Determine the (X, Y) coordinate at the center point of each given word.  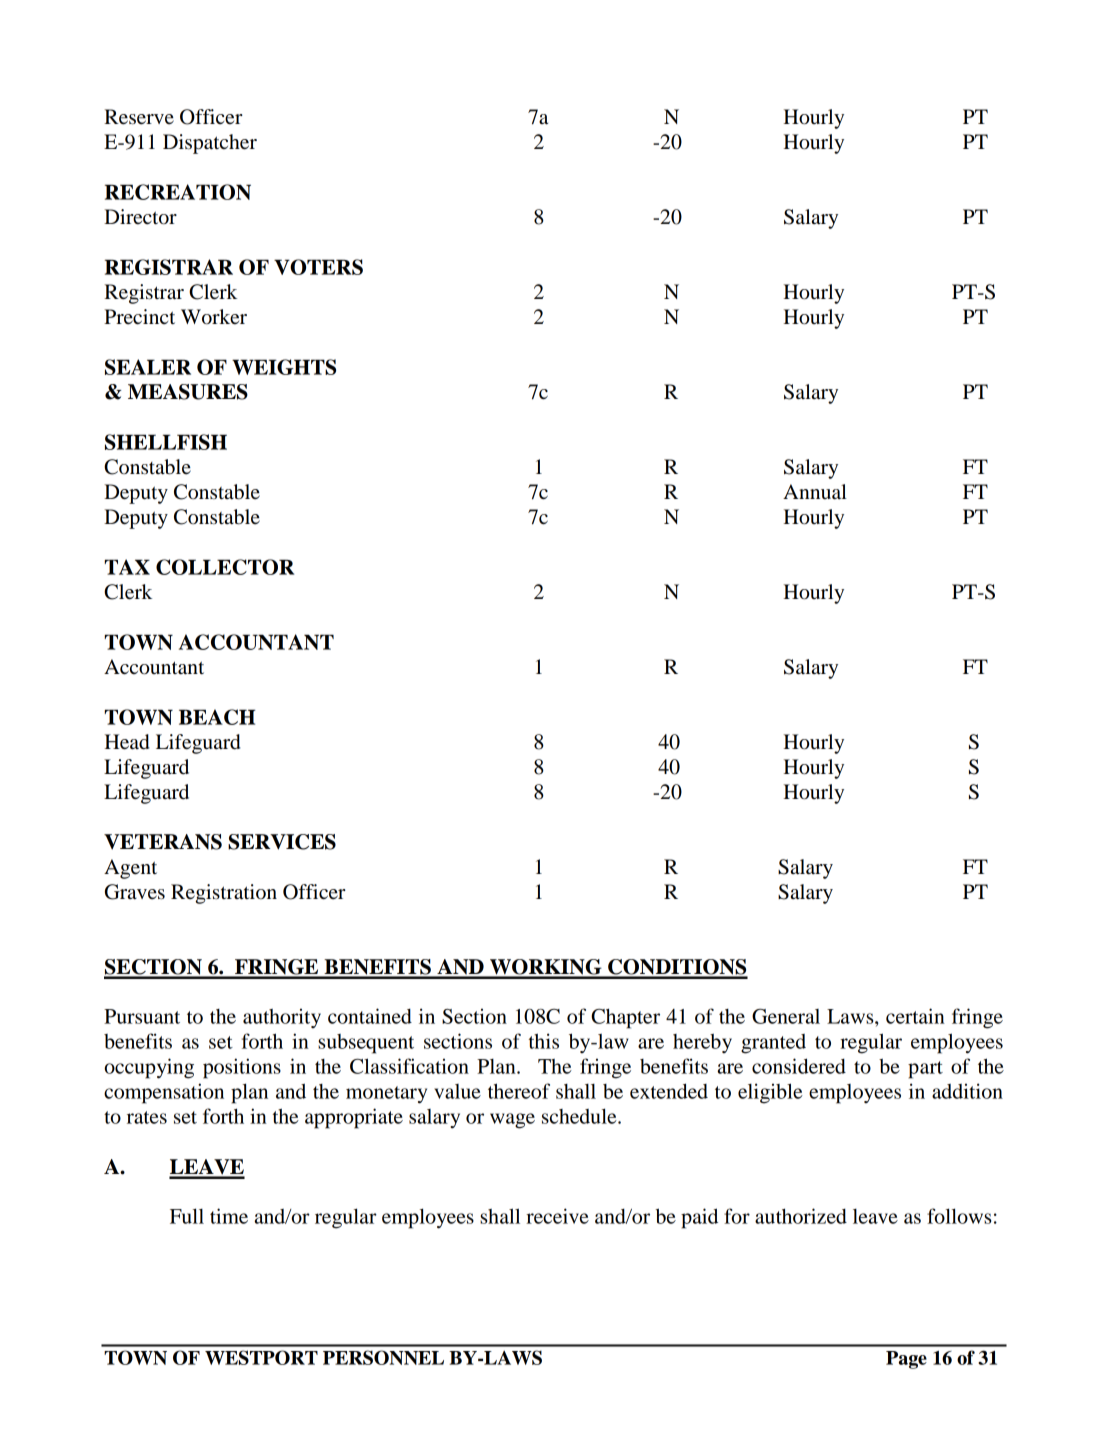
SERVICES (282, 842)
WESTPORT (261, 1357)
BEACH (217, 717)
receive (557, 1216)
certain (915, 1016)
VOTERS (318, 267)
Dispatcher (210, 144)
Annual (815, 492)
